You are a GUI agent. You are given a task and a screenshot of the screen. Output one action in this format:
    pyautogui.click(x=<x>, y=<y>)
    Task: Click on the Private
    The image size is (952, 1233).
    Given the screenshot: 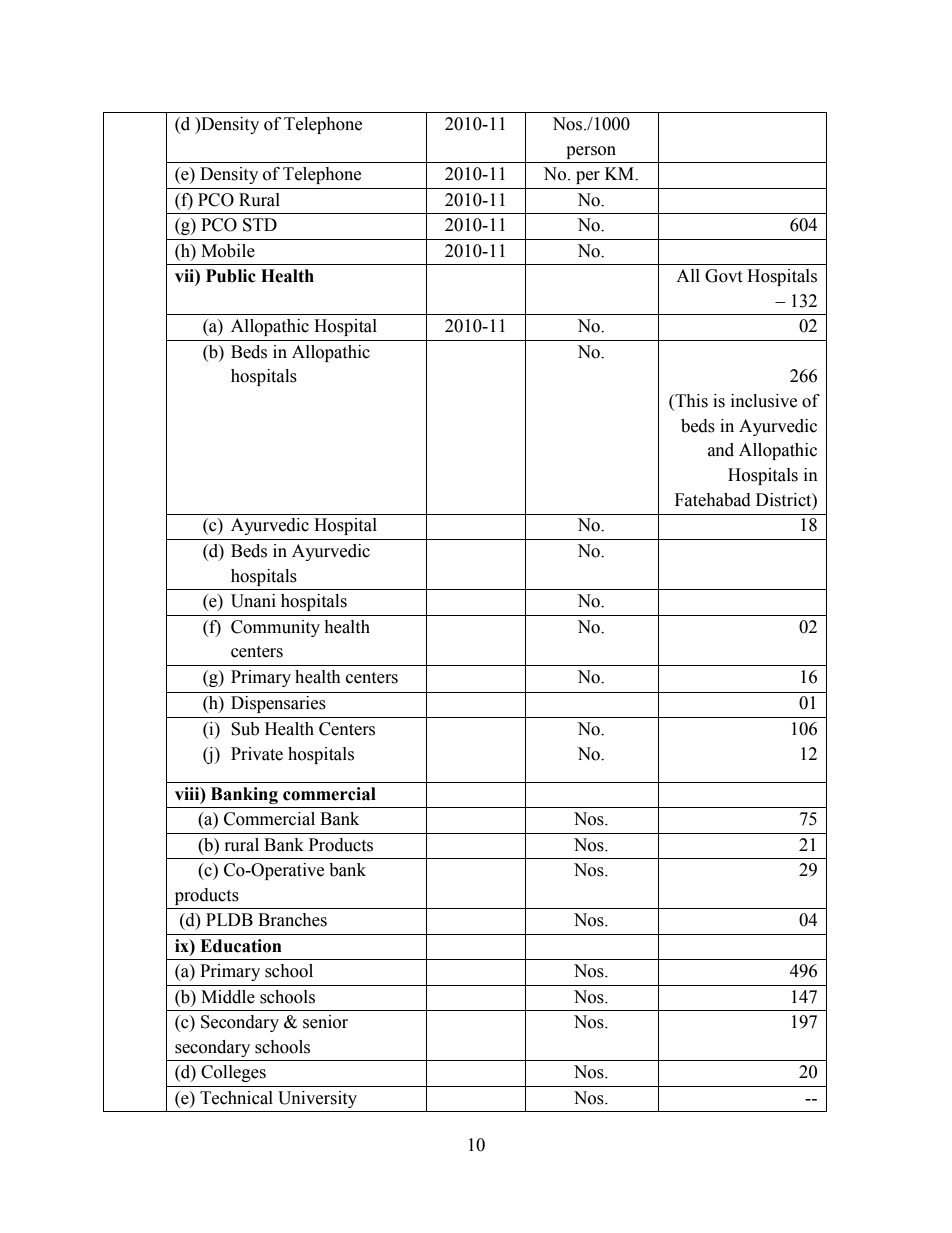 What is the action you would take?
    pyautogui.click(x=257, y=754)
